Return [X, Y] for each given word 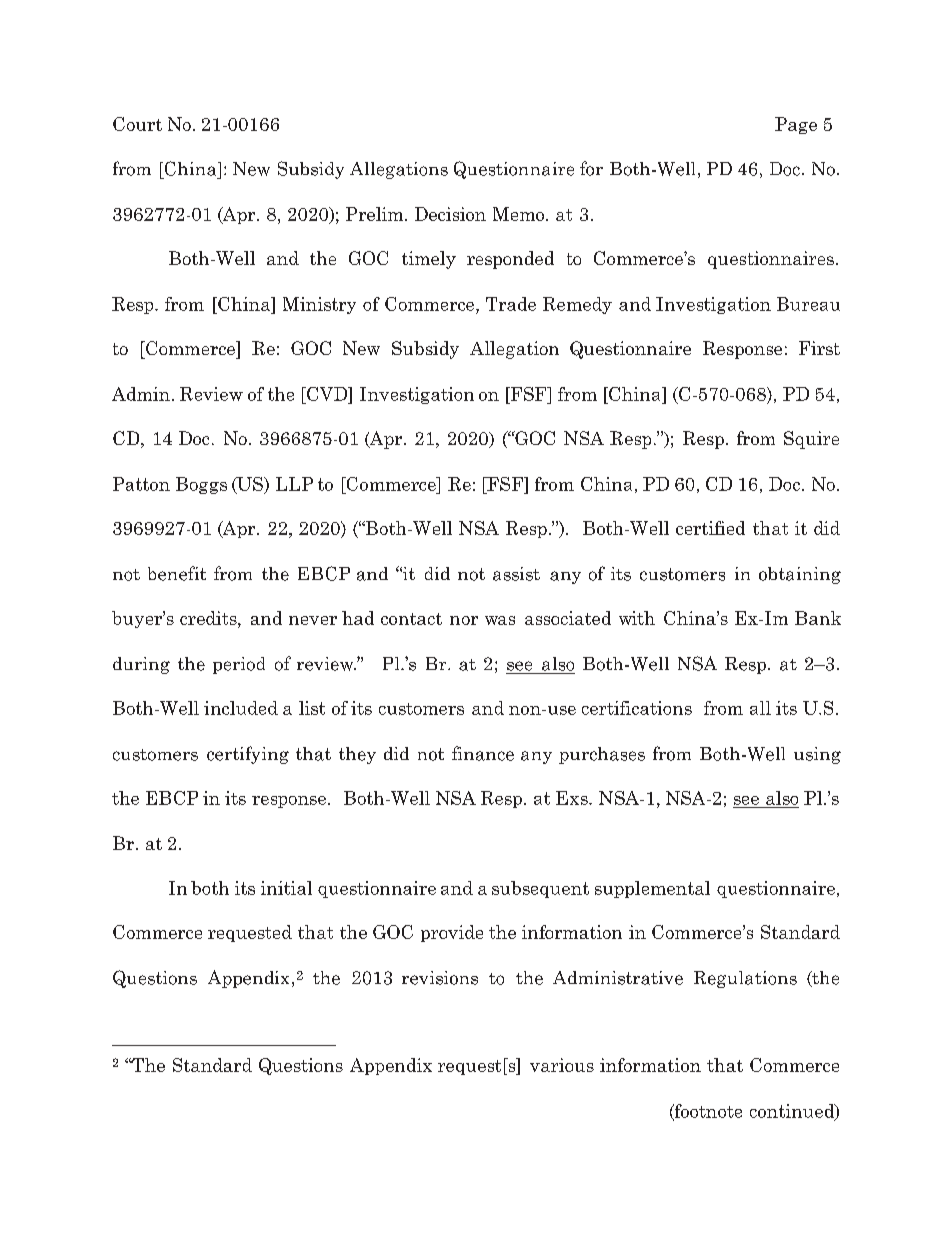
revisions [440, 978]
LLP [294, 484]
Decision [450, 214]
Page [796, 125]
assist [516, 574]
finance [483, 753]
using [817, 755]
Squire [811, 440]
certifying [248, 755]
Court [137, 124]
